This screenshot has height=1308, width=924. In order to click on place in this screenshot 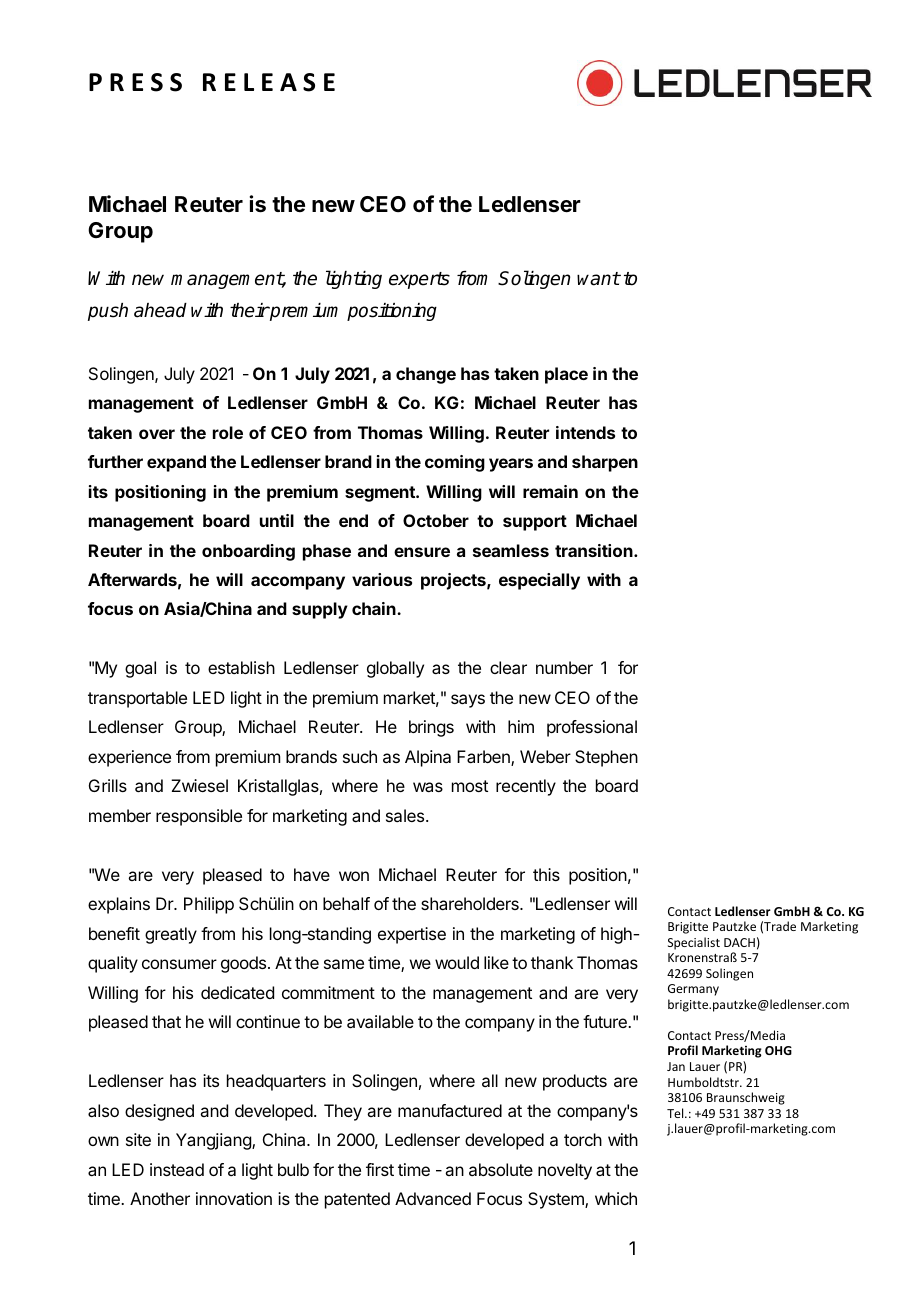, I will do `click(566, 375)`.
